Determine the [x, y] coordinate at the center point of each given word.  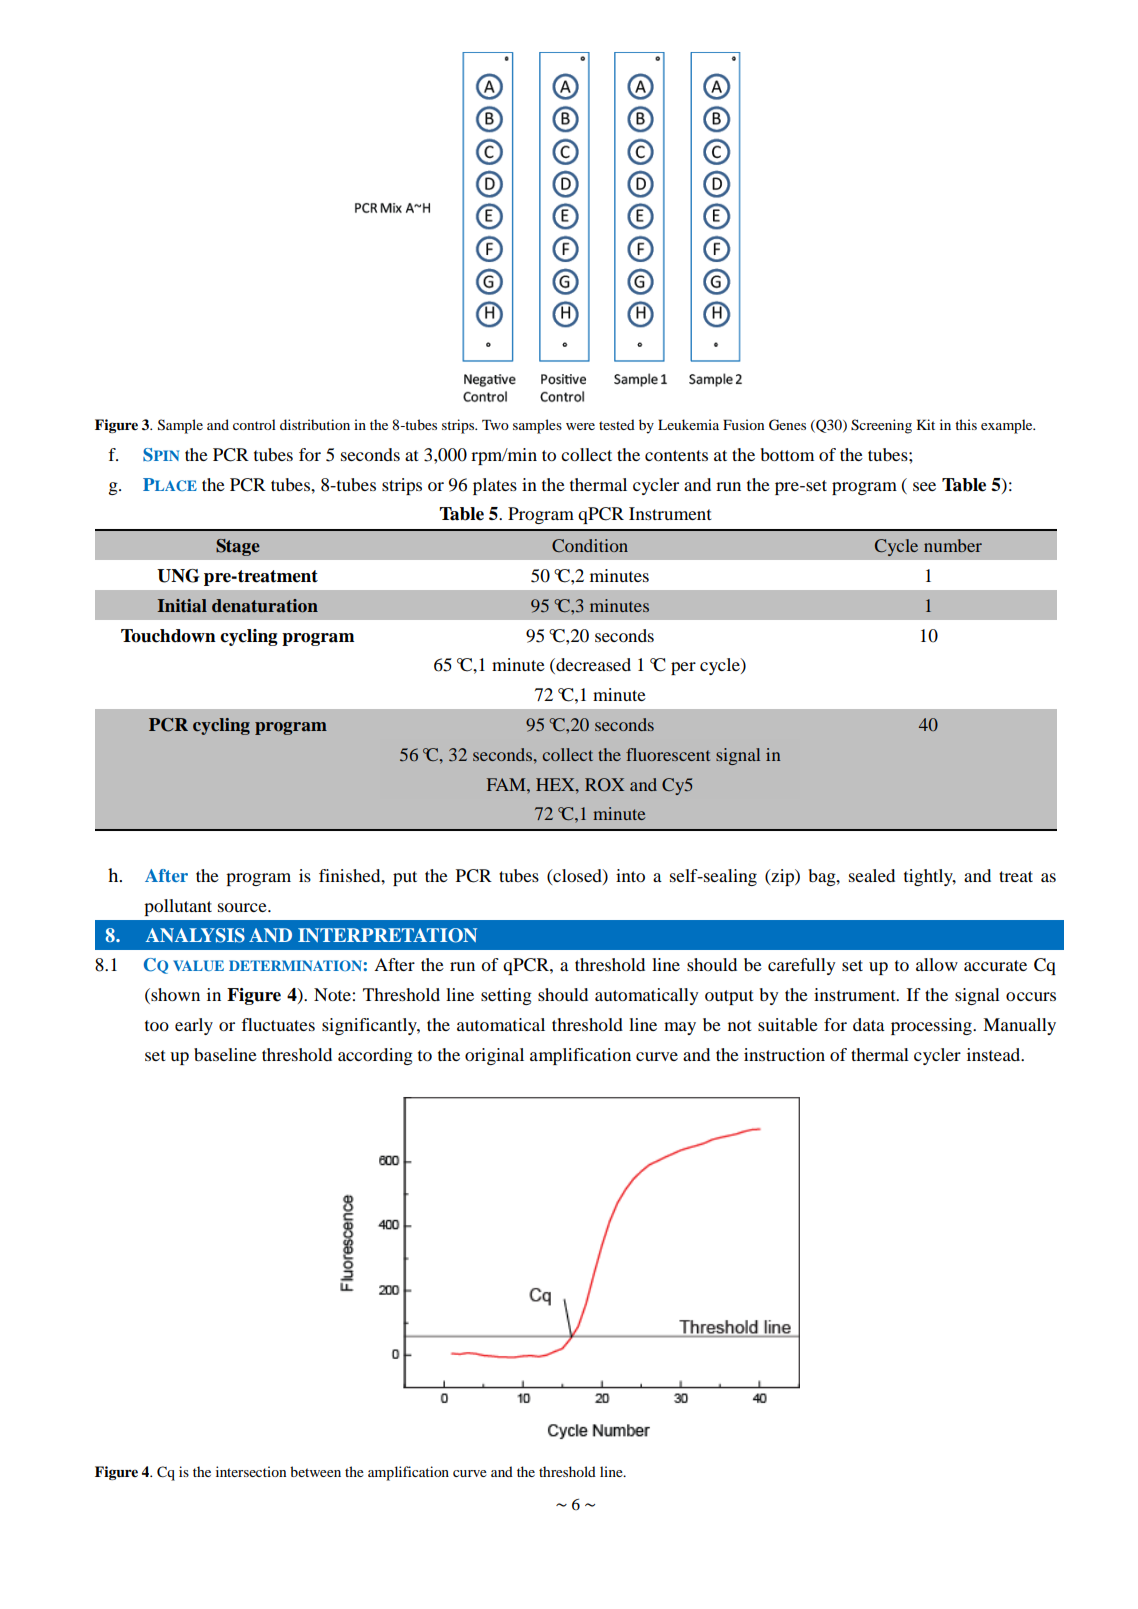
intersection [251, 1471]
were [580, 426]
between [315, 1471]
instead [995, 1054]
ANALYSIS [195, 935]
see [924, 486]
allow [937, 964]
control [254, 424]
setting [506, 996]
